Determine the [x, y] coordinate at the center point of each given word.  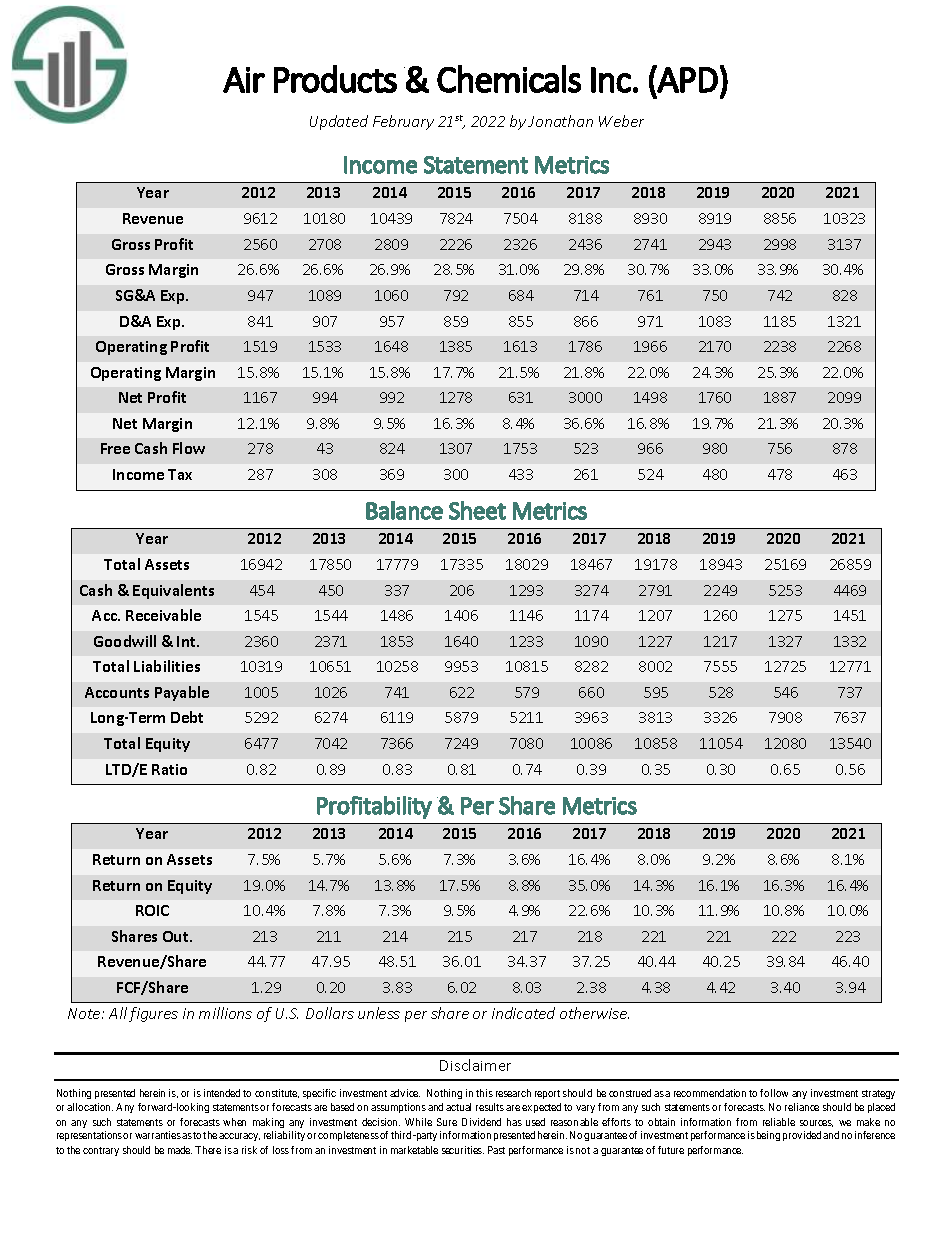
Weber [621, 121]
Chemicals [509, 79]
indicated [523, 1013]
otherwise [594, 1013]
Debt [187, 717]
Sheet [477, 510]
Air [244, 80]
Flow [189, 448]
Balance [404, 510]
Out [177, 936]
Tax [180, 474]
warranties [158, 1135]
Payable [182, 693]
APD [687, 79]
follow [774, 1093]
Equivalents [173, 591]
